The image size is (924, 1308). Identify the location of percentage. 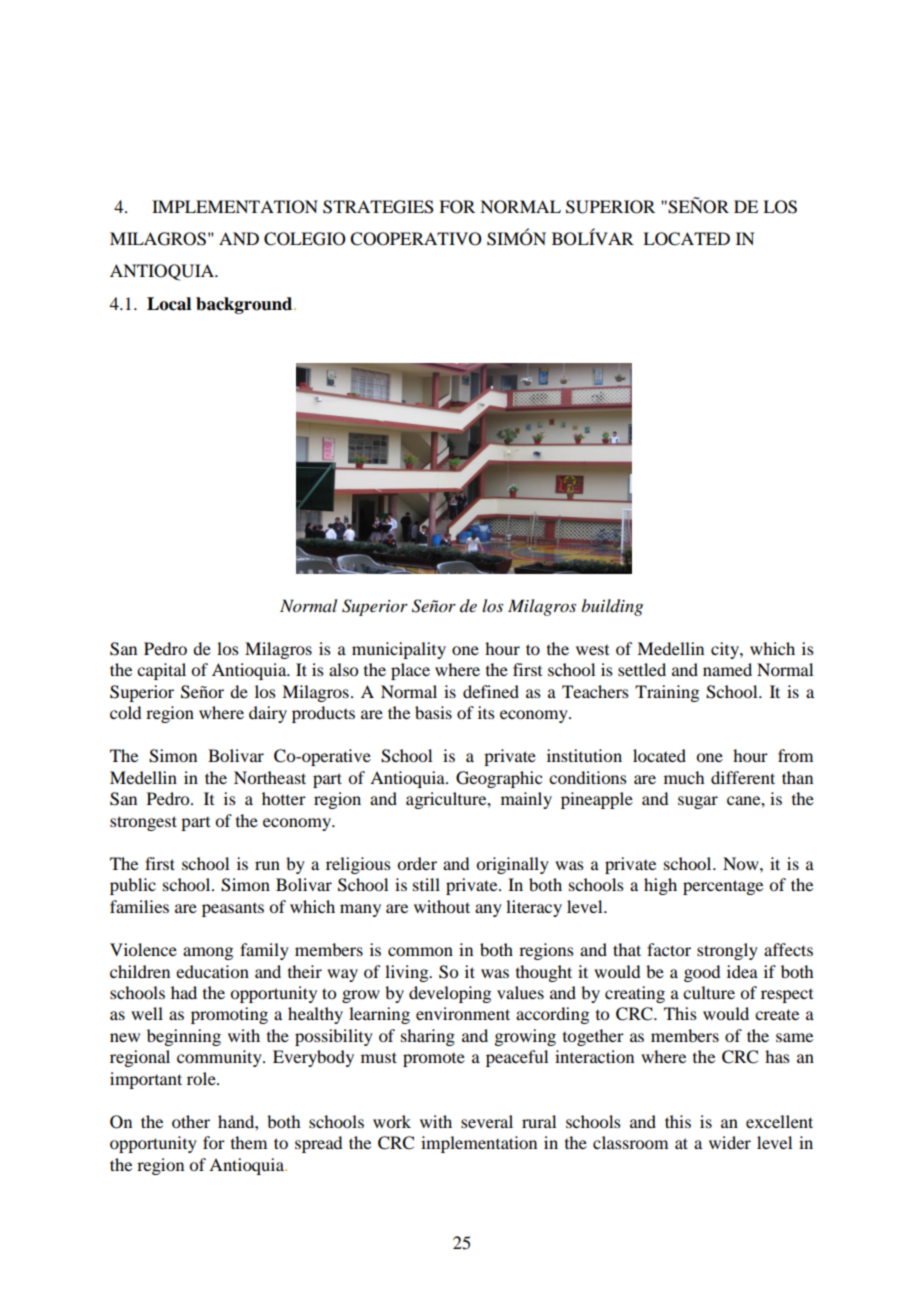
(723, 887).
